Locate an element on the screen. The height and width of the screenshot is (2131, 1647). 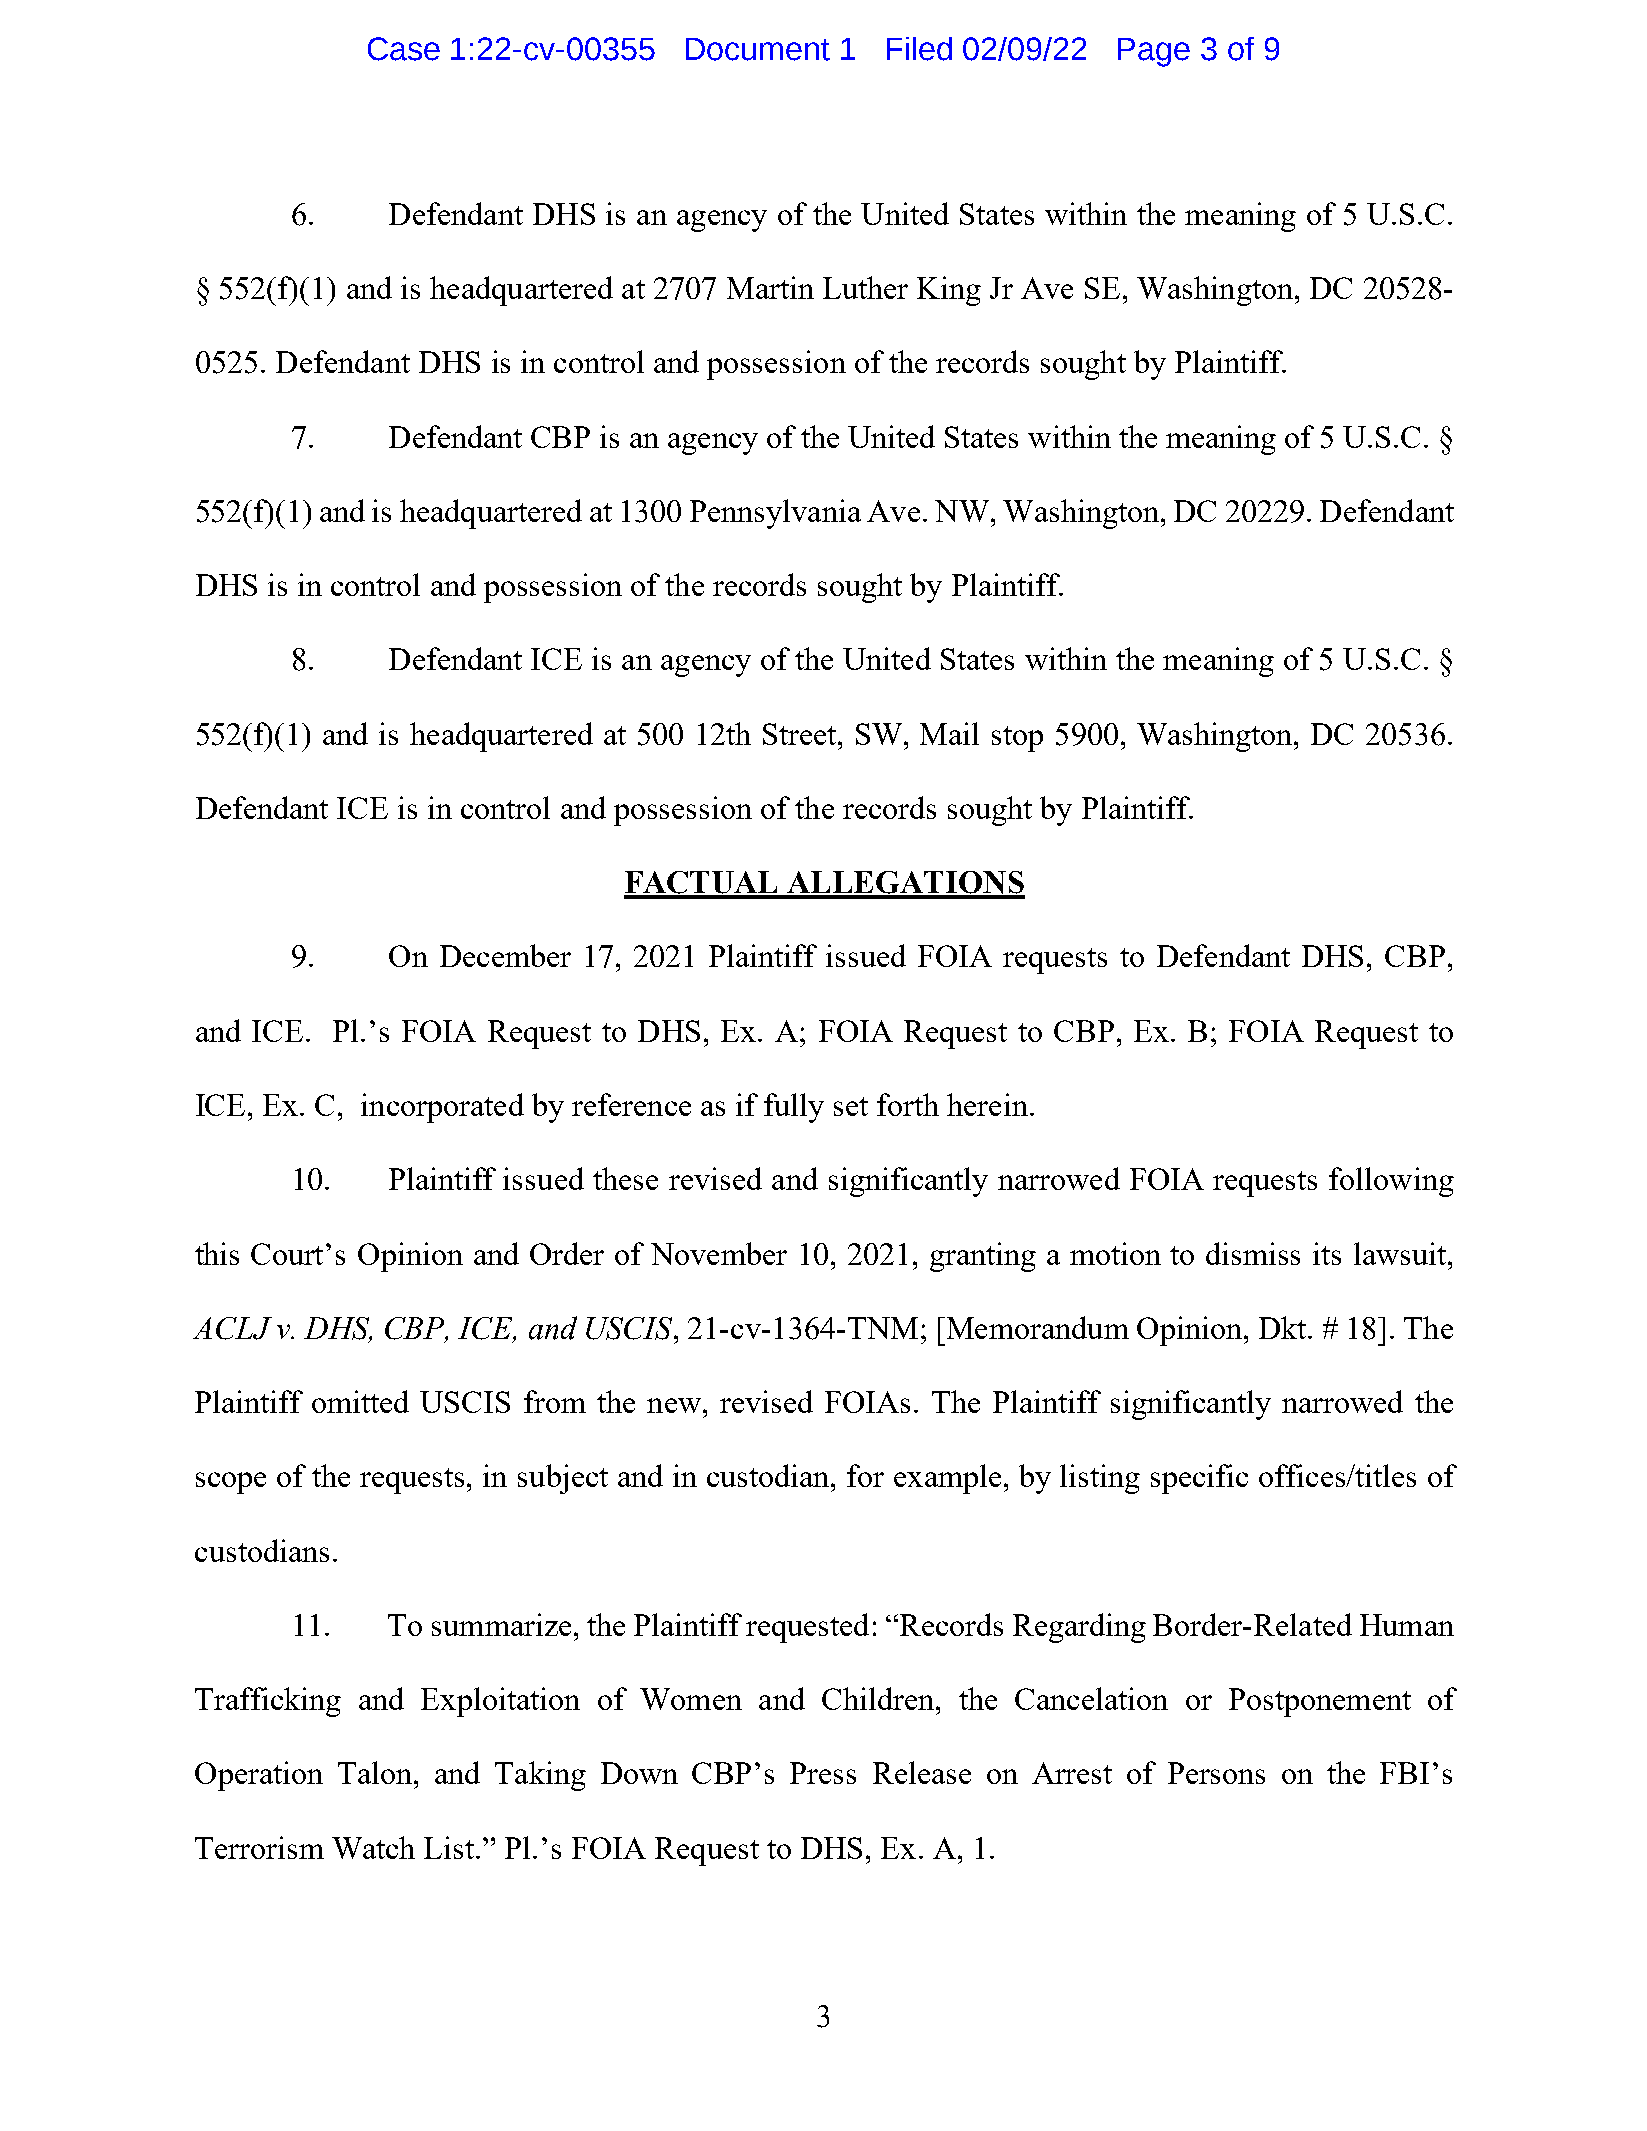
new is located at coordinates (674, 1405).
